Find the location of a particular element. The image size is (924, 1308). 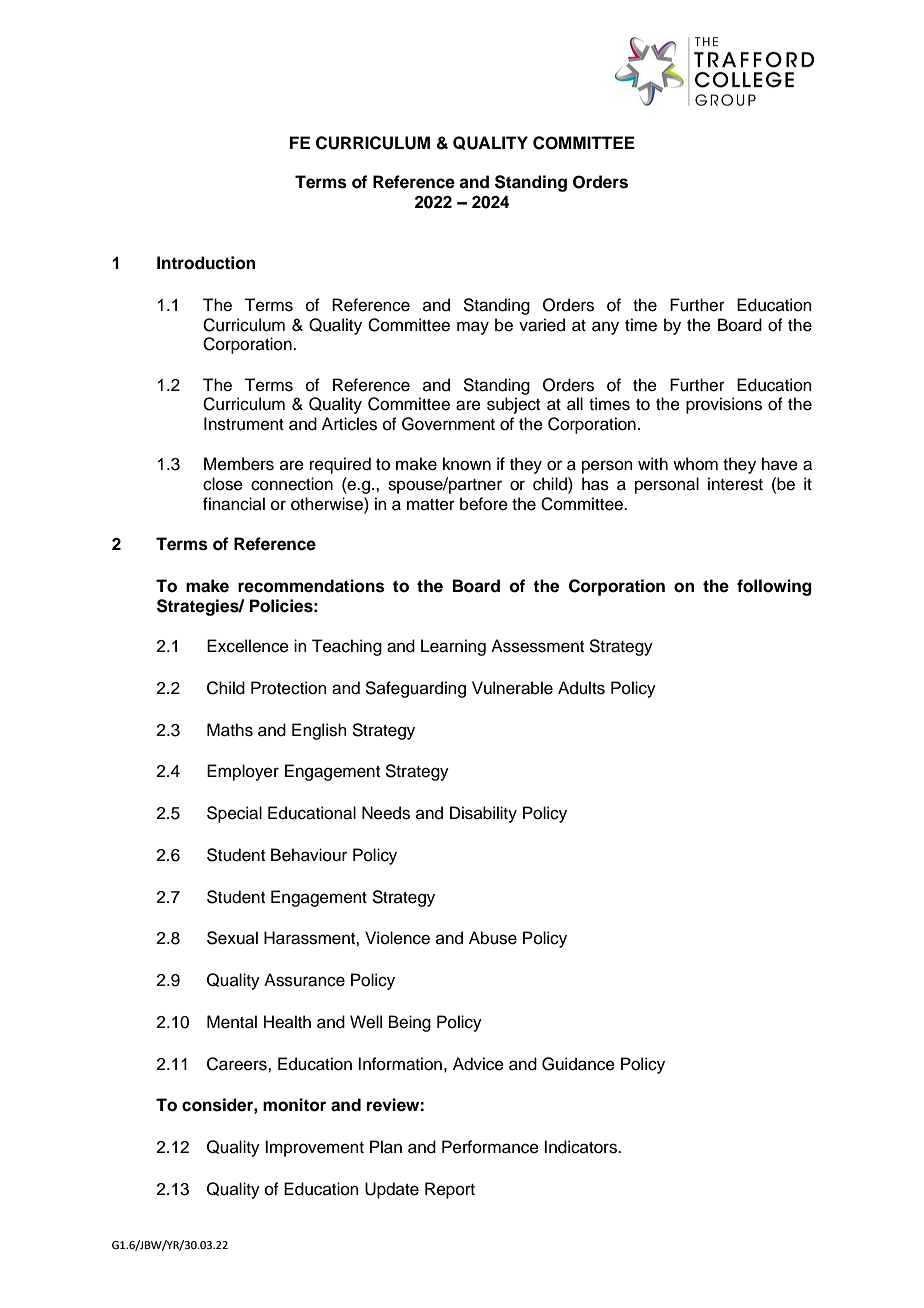

English is located at coordinates (319, 731).
